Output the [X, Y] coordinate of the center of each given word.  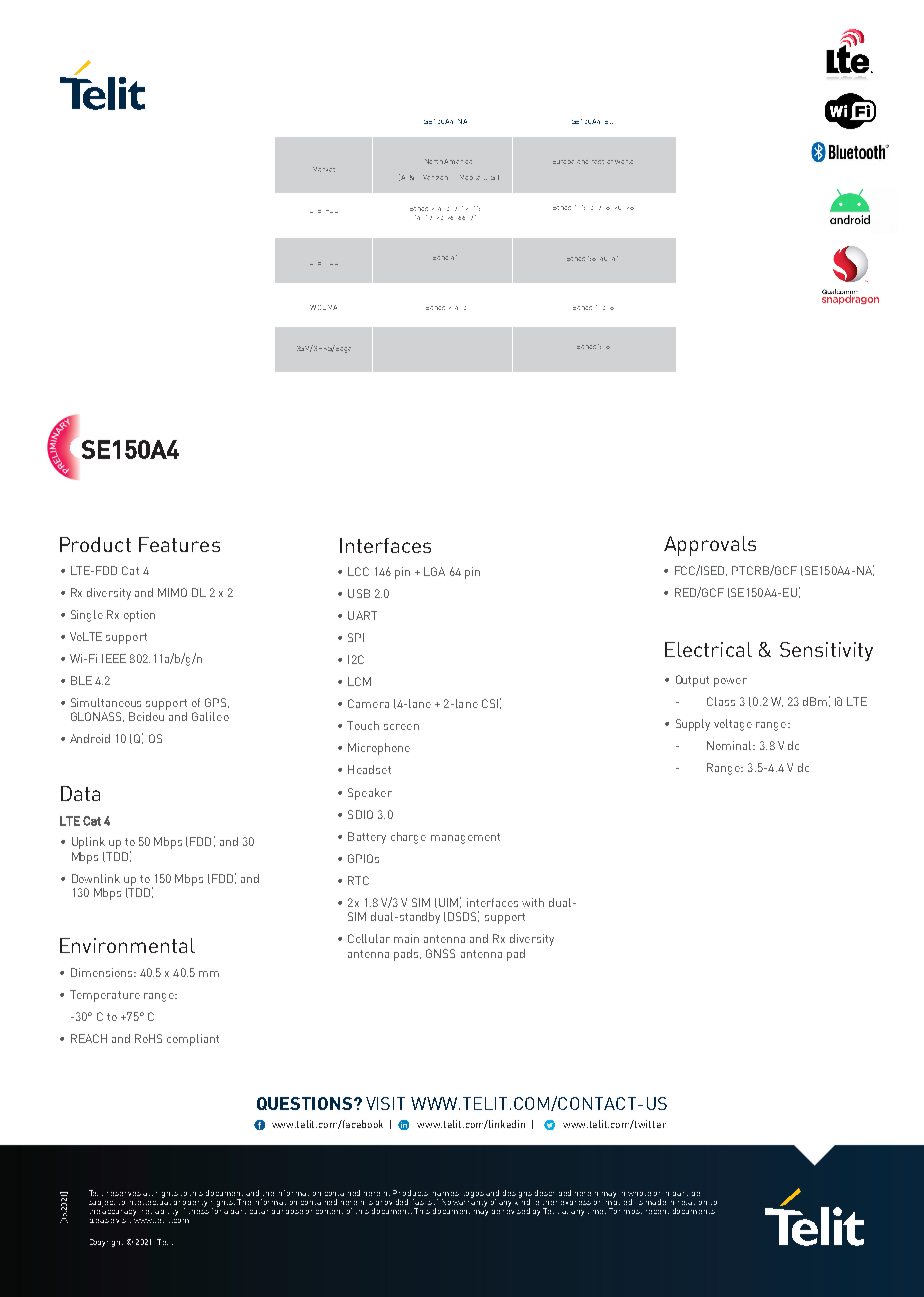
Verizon [435, 177]
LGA [434, 571]
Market [324, 169]
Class [721, 701]
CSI [490, 703]
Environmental [127, 945]
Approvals [710, 546]
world [624, 162]
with [533, 902]
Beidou [146, 716]
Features [179, 544]
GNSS [440, 953]
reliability [160, 1213]
